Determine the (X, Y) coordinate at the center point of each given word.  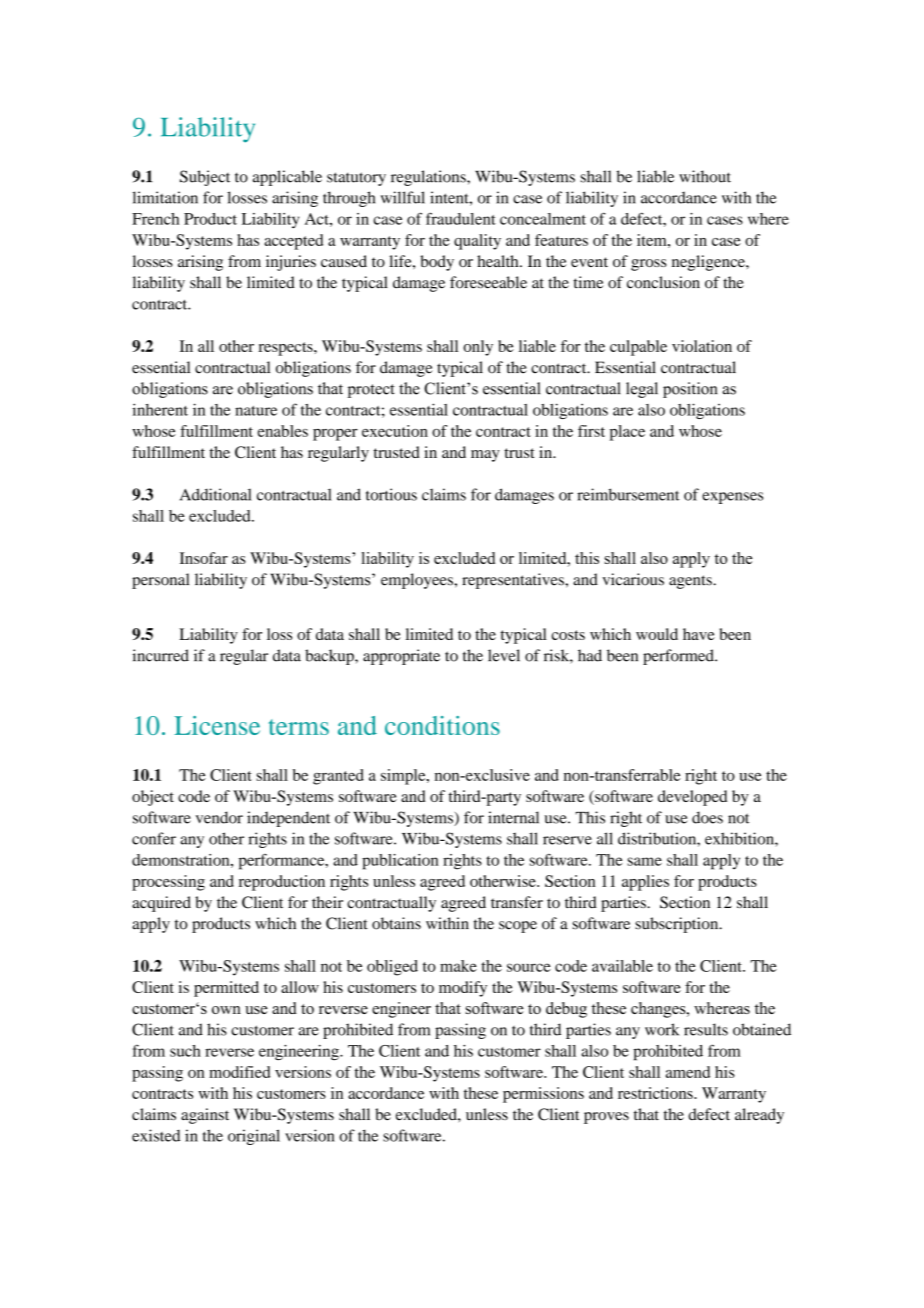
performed (679, 657)
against (205, 1116)
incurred (160, 655)
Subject (205, 178)
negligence (709, 263)
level (504, 655)
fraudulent (461, 218)
